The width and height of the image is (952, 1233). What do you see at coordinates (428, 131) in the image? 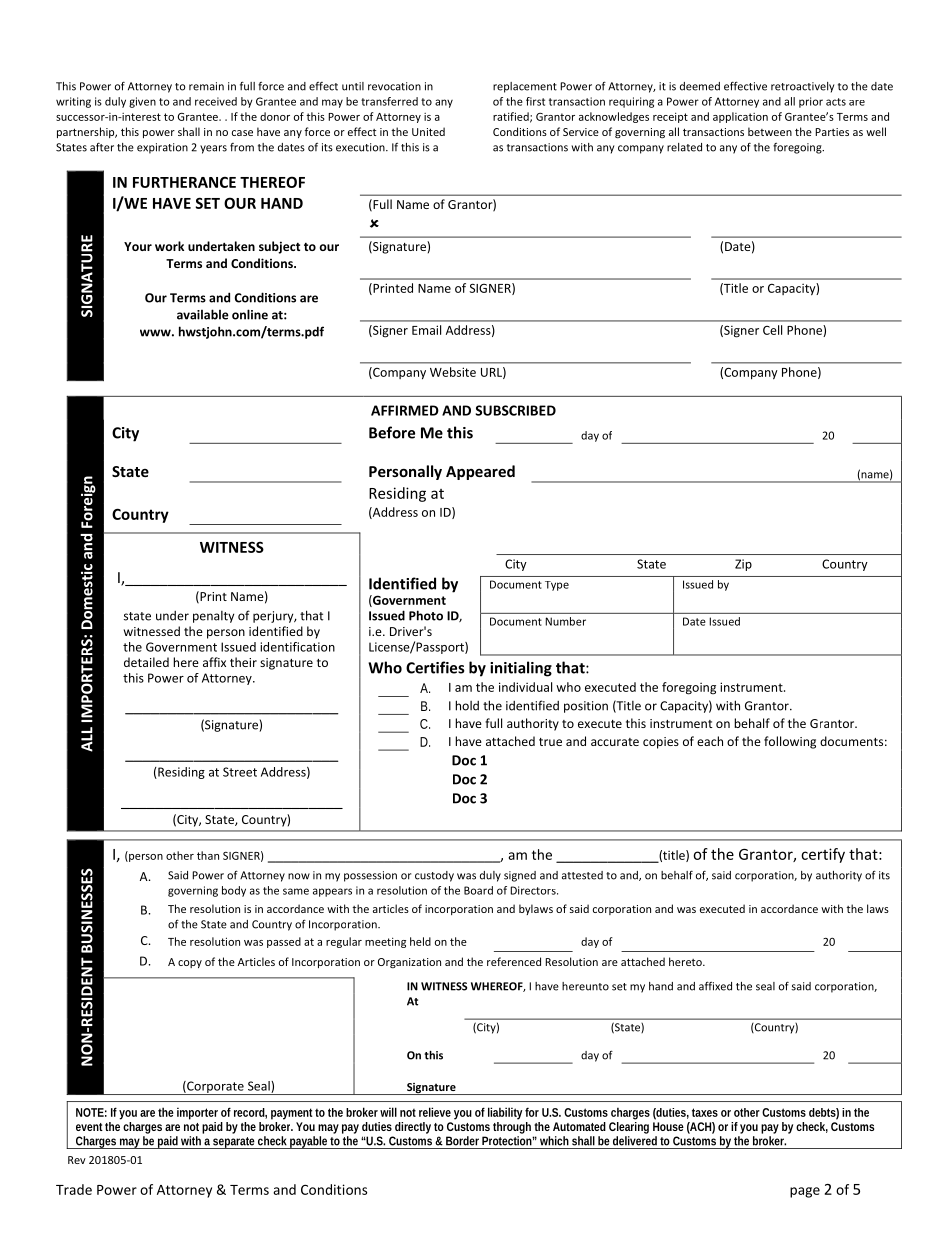
I see `United` at bounding box center [428, 131].
